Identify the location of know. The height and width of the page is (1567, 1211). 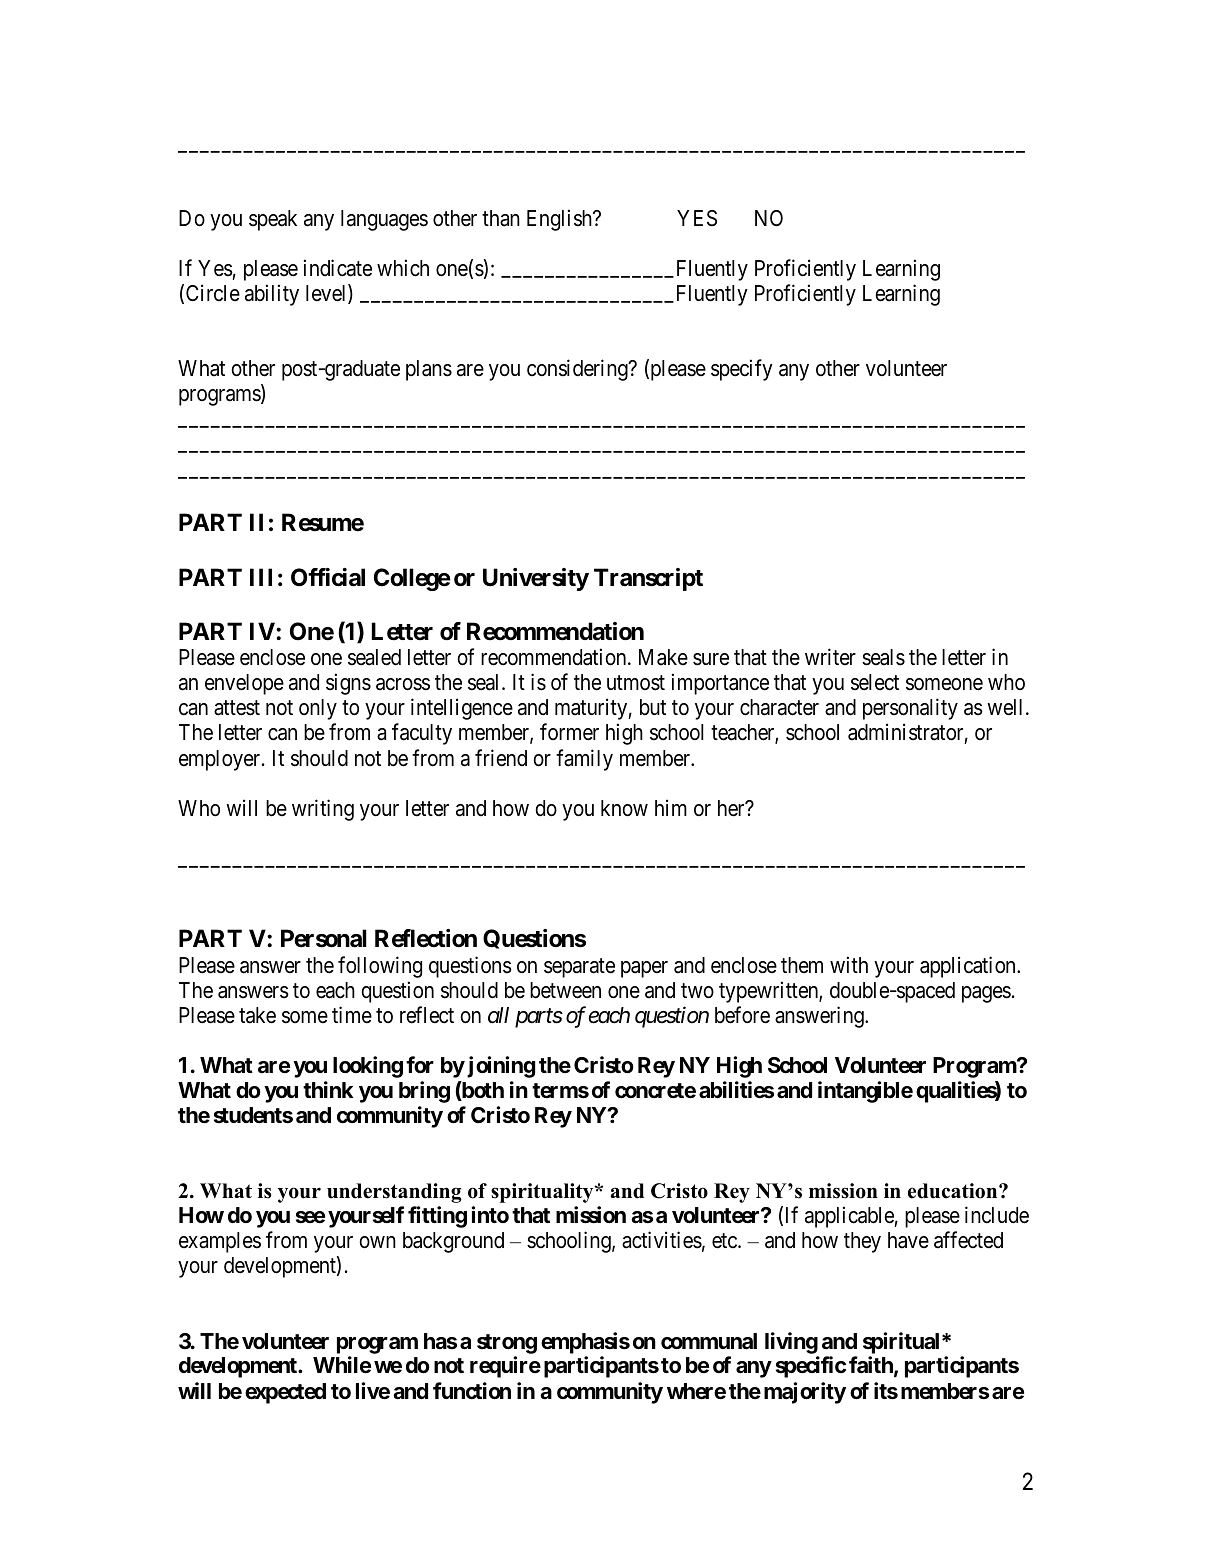
(624, 808).
